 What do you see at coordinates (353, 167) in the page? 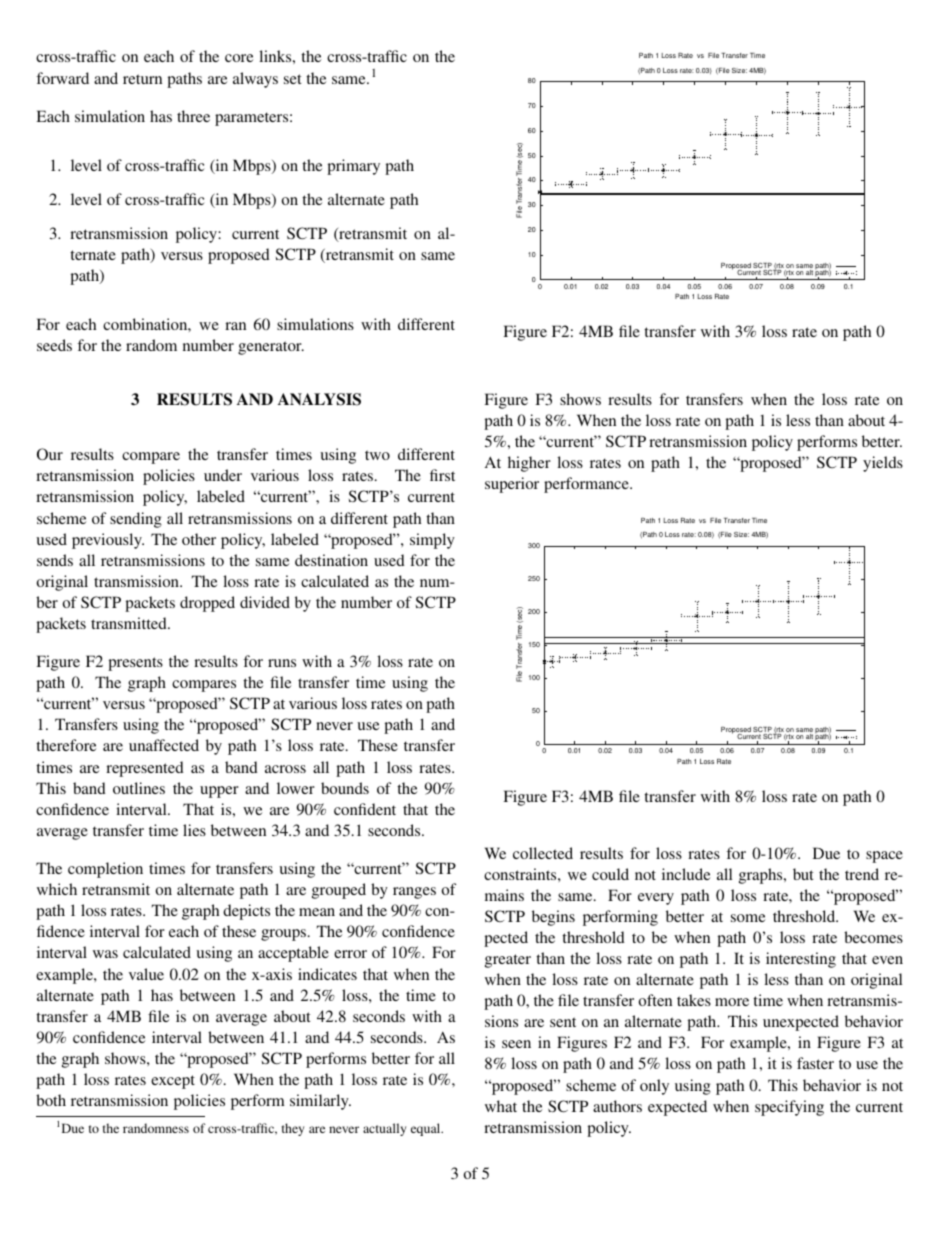
I see `primary` at bounding box center [353, 167].
